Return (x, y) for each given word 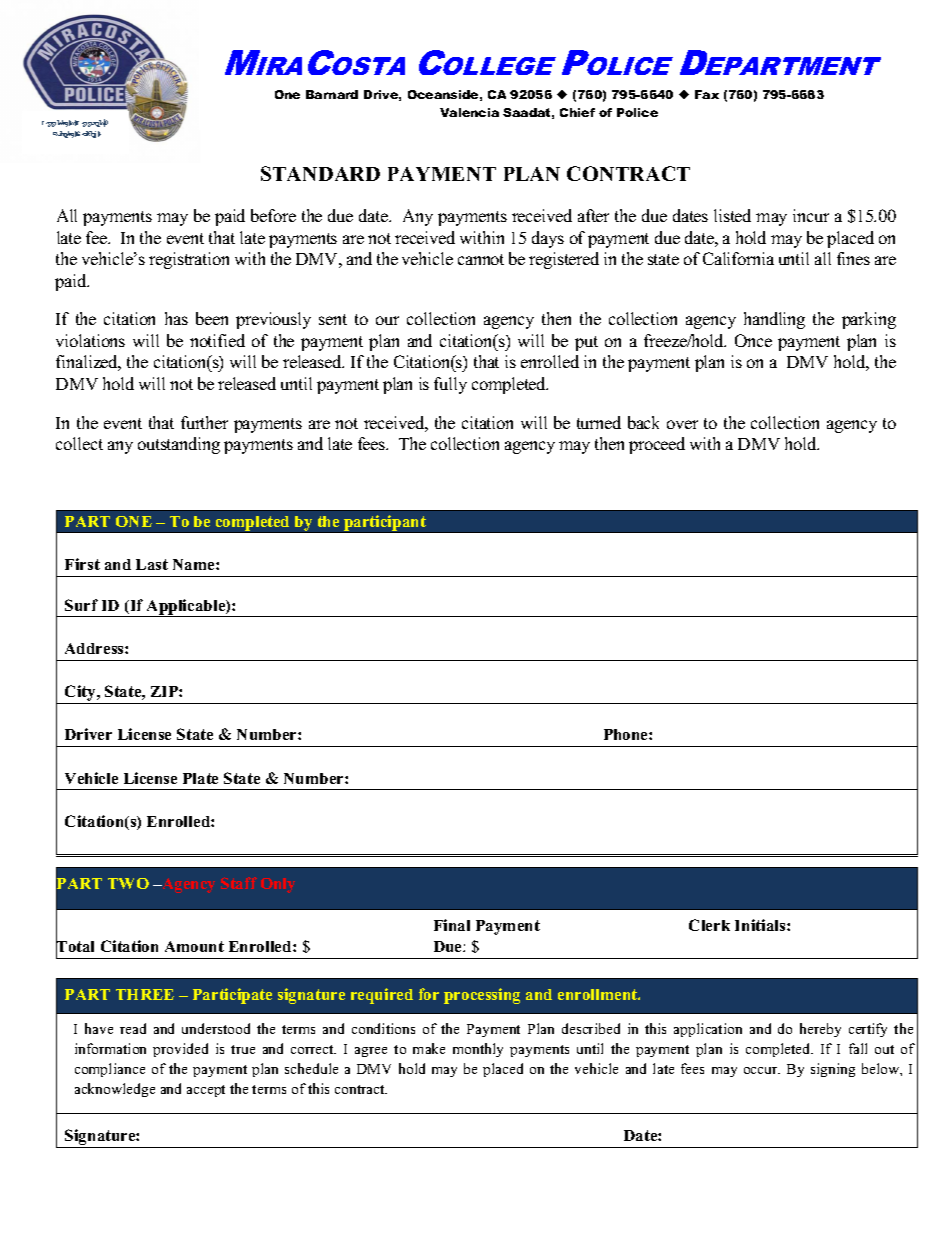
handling (774, 320)
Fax (707, 94)
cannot (481, 259)
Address (95, 648)
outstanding (179, 445)
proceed (657, 445)
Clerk (709, 925)
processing (482, 996)
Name (195, 564)
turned (599, 422)
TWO (128, 883)
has (176, 318)
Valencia (469, 112)
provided (180, 1050)
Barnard (332, 94)
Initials (761, 925)
